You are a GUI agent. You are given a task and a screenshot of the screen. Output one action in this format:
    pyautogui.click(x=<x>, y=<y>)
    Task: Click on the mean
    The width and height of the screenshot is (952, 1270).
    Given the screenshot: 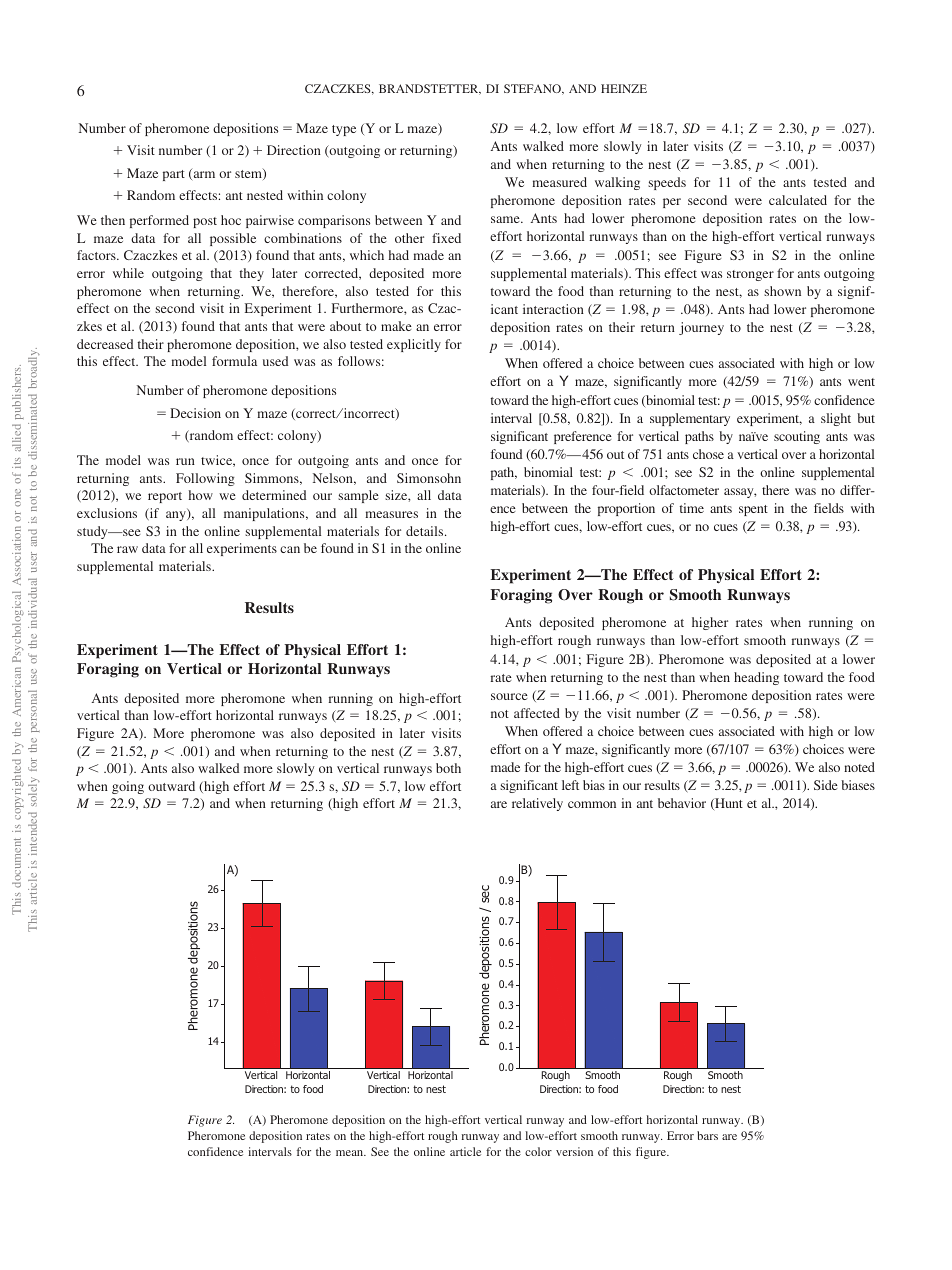 What is the action you would take?
    pyautogui.click(x=351, y=1153)
